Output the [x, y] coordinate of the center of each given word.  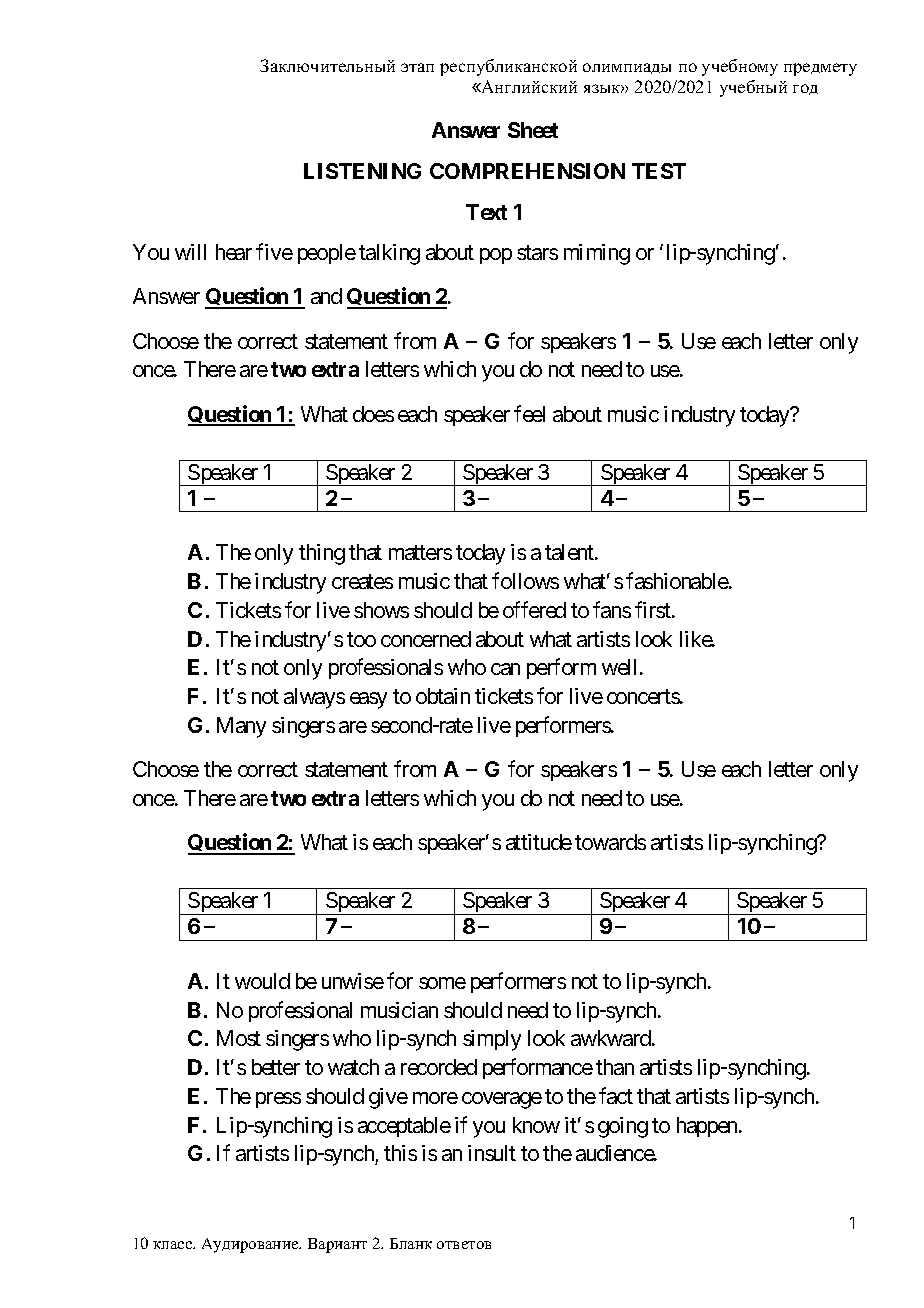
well [621, 667]
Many [241, 727]
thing [322, 554]
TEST [659, 171]
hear [234, 252]
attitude [539, 842]
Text [486, 212]
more [435, 1098]
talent [570, 552]
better [276, 1067]
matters [420, 553]
